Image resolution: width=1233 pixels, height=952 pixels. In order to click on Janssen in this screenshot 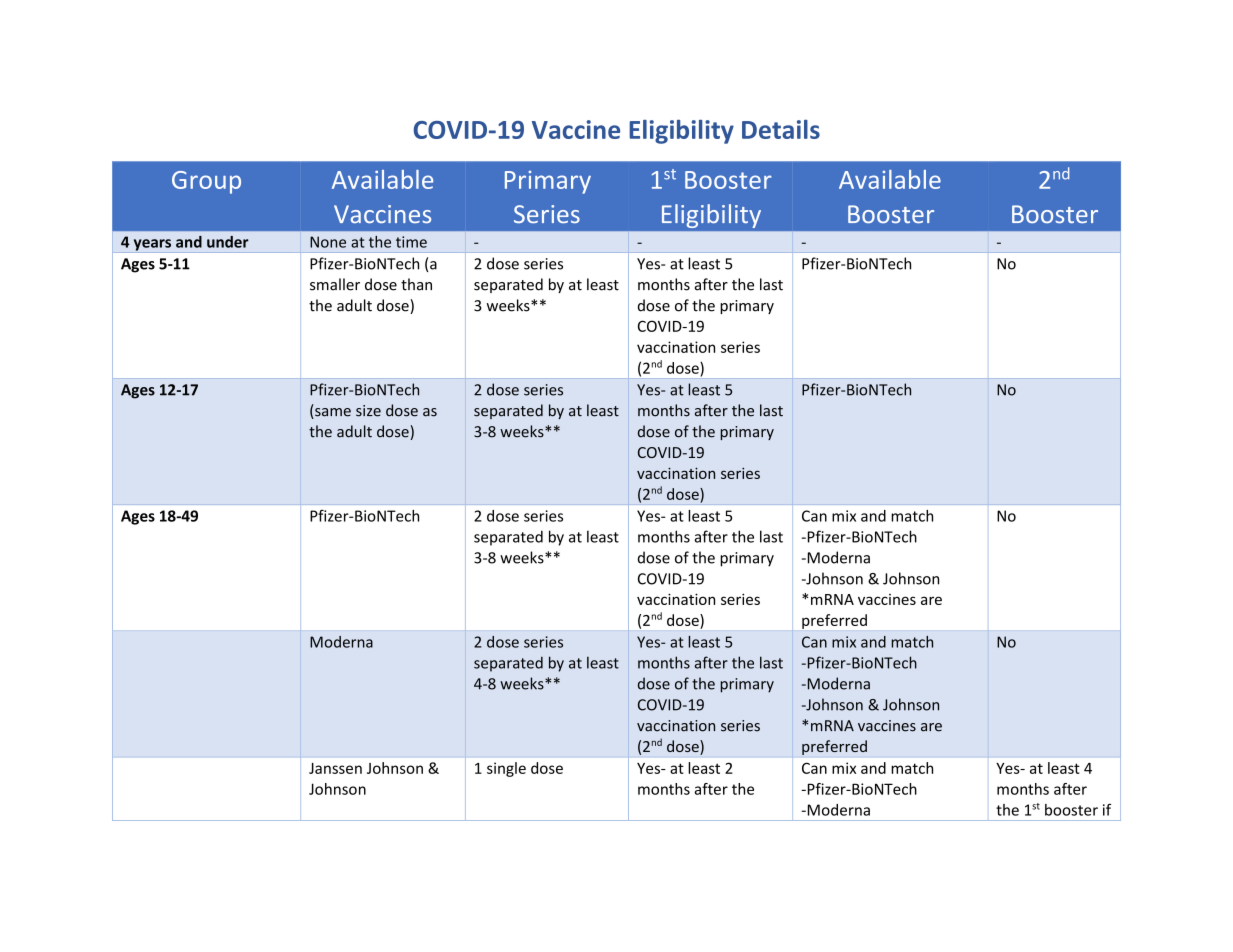, I will do `click(335, 768)`.
